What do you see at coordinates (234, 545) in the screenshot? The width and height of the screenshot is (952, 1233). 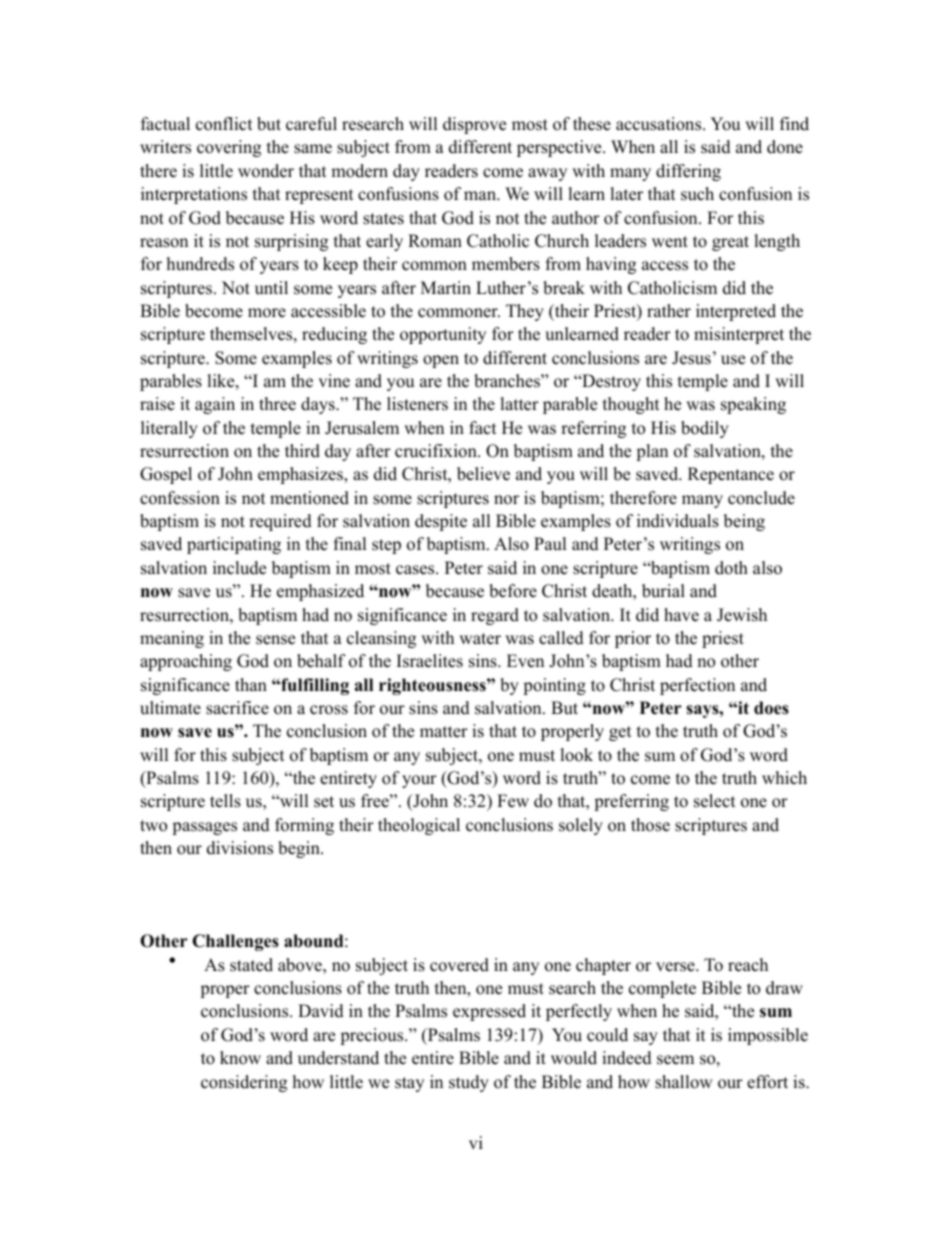 I see `participating` at bounding box center [234, 545].
